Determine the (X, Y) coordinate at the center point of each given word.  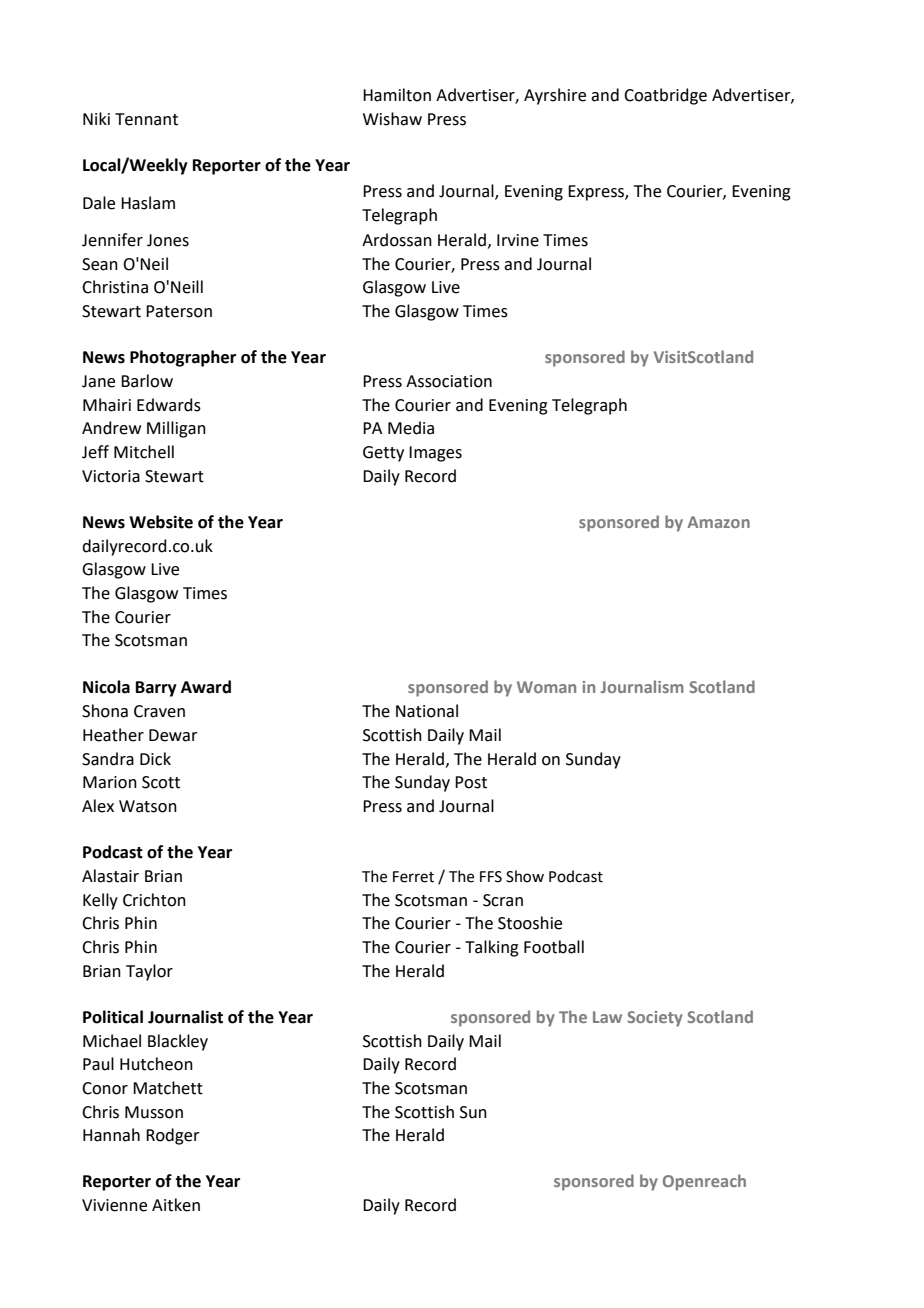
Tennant (146, 119)
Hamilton (397, 95)
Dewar (173, 735)
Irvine (518, 240)
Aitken (176, 1205)
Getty (383, 454)
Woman (546, 687)
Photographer (183, 358)
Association (449, 381)
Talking (492, 948)
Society (655, 1019)
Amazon (718, 522)
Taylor (149, 972)
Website (161, 522)
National (427, 711)
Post (471, 782)
